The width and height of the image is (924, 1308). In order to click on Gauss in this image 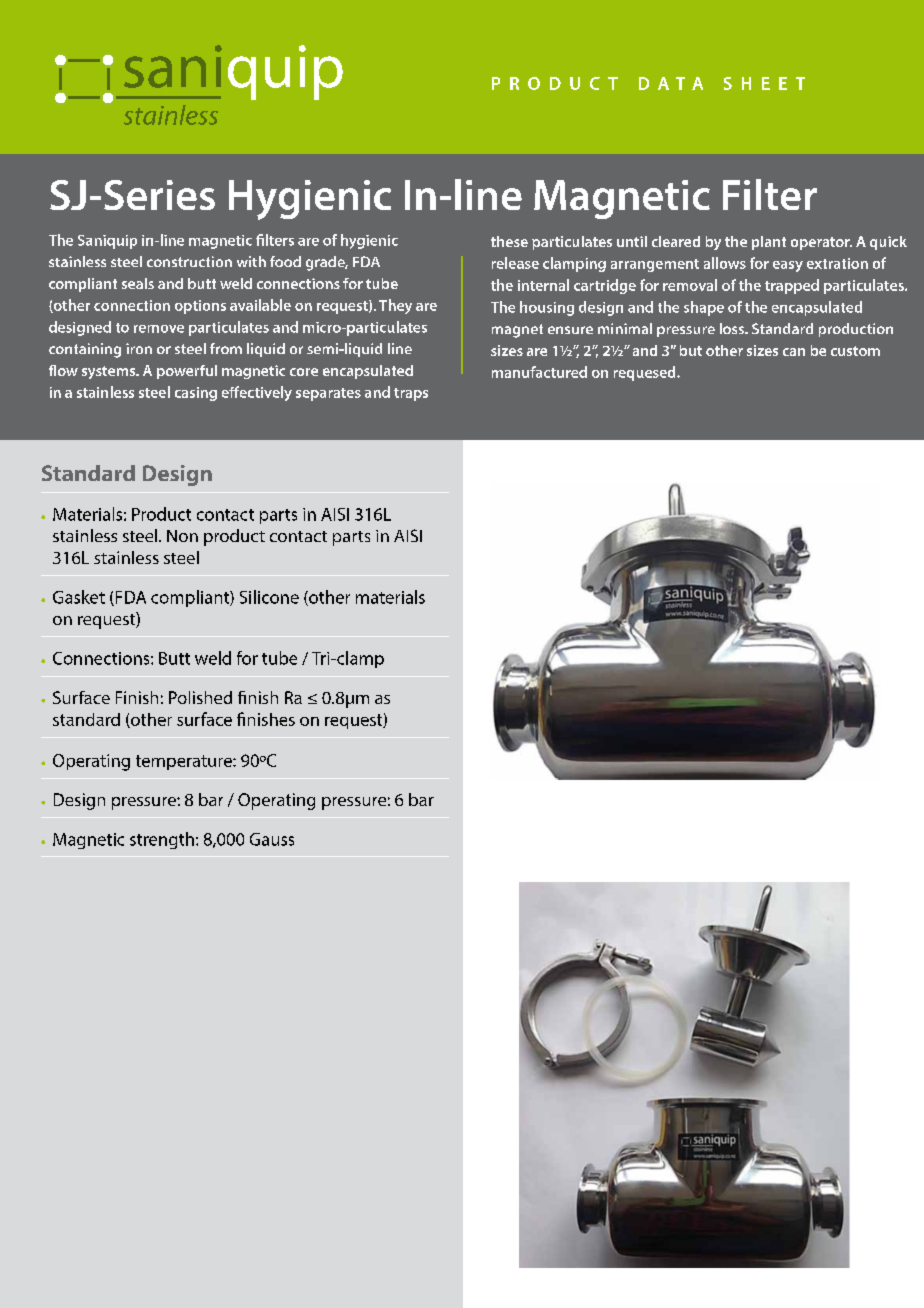, I will do `click(272, 839)`.
